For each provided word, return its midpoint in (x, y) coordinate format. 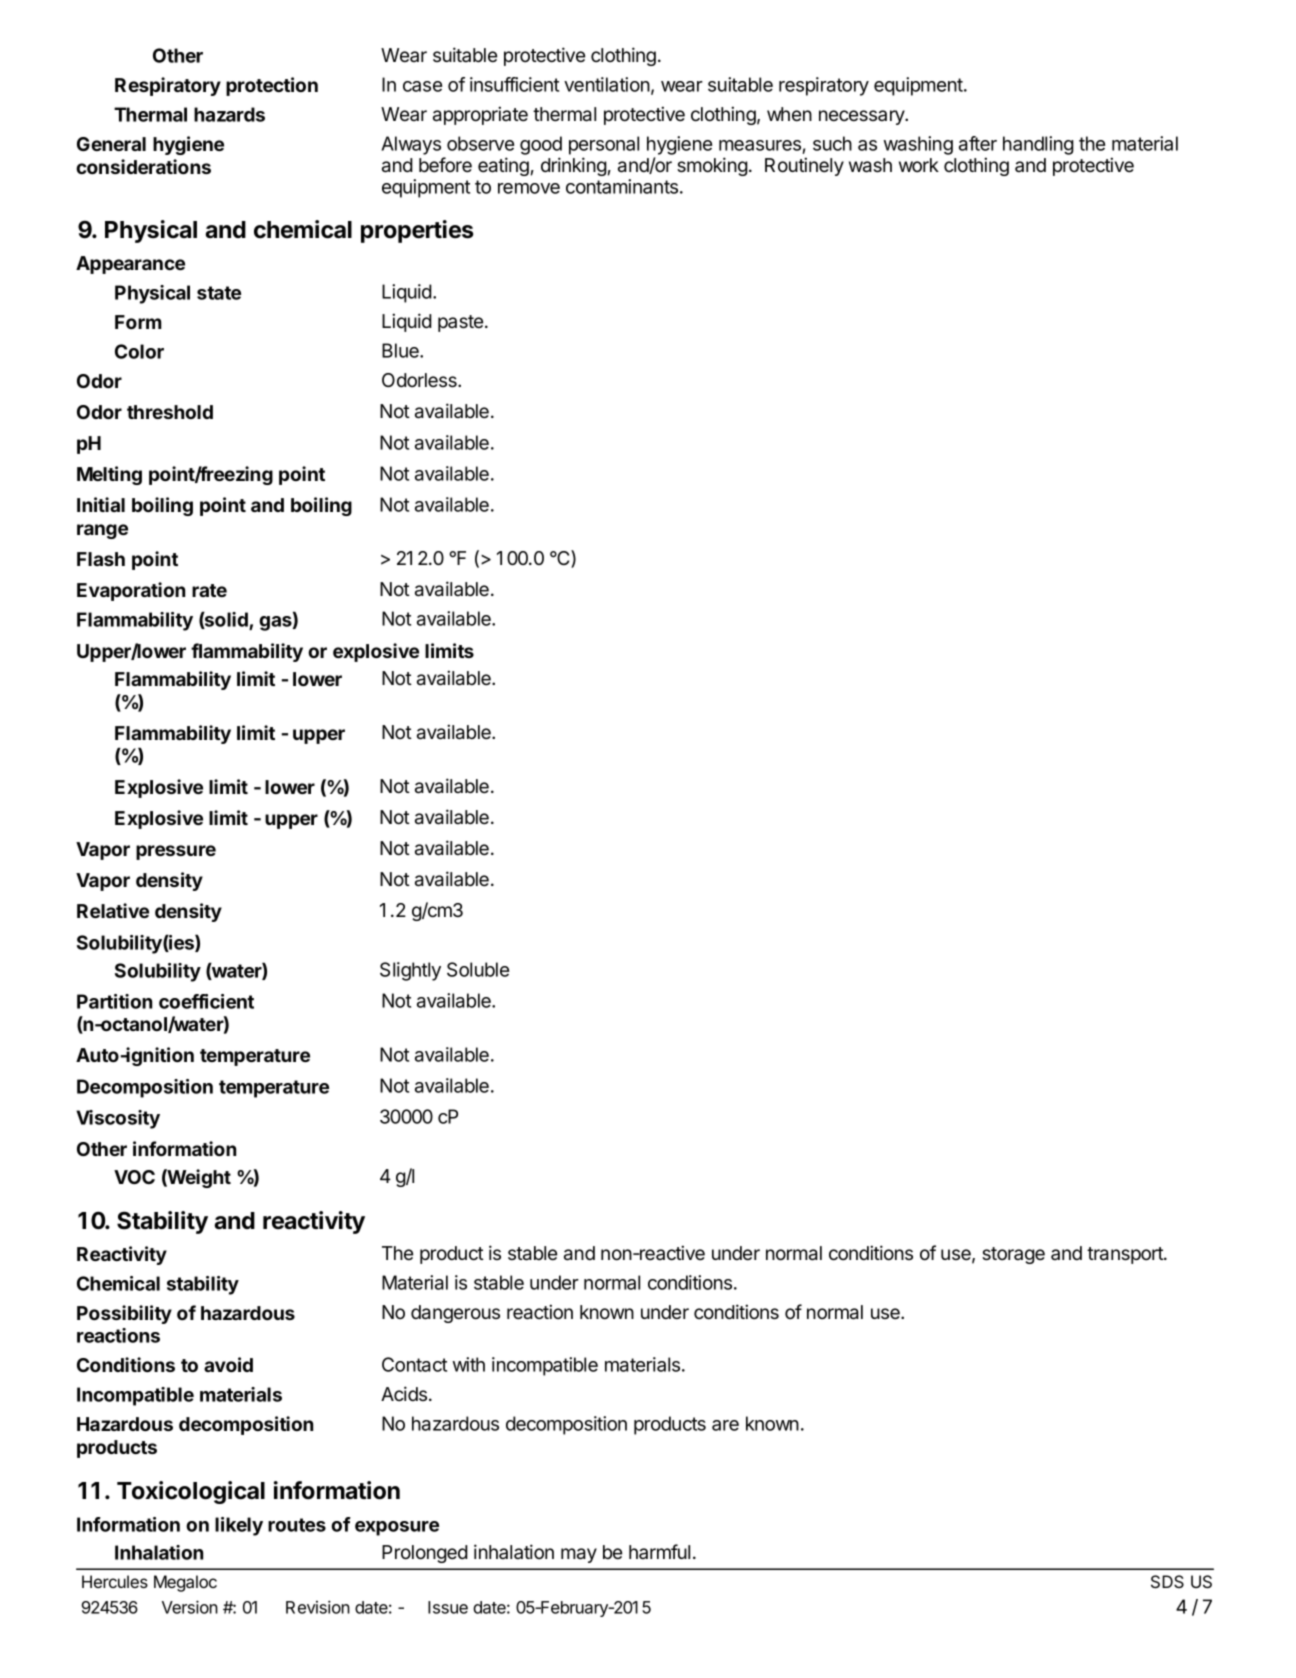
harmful (659, 1551)
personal (604, 145)
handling (1038, 145)
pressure (176, 852)
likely (239, 1526)
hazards (229, 114)
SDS (1167, 1582)
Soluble (478, 969)
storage (1013, 1255)
